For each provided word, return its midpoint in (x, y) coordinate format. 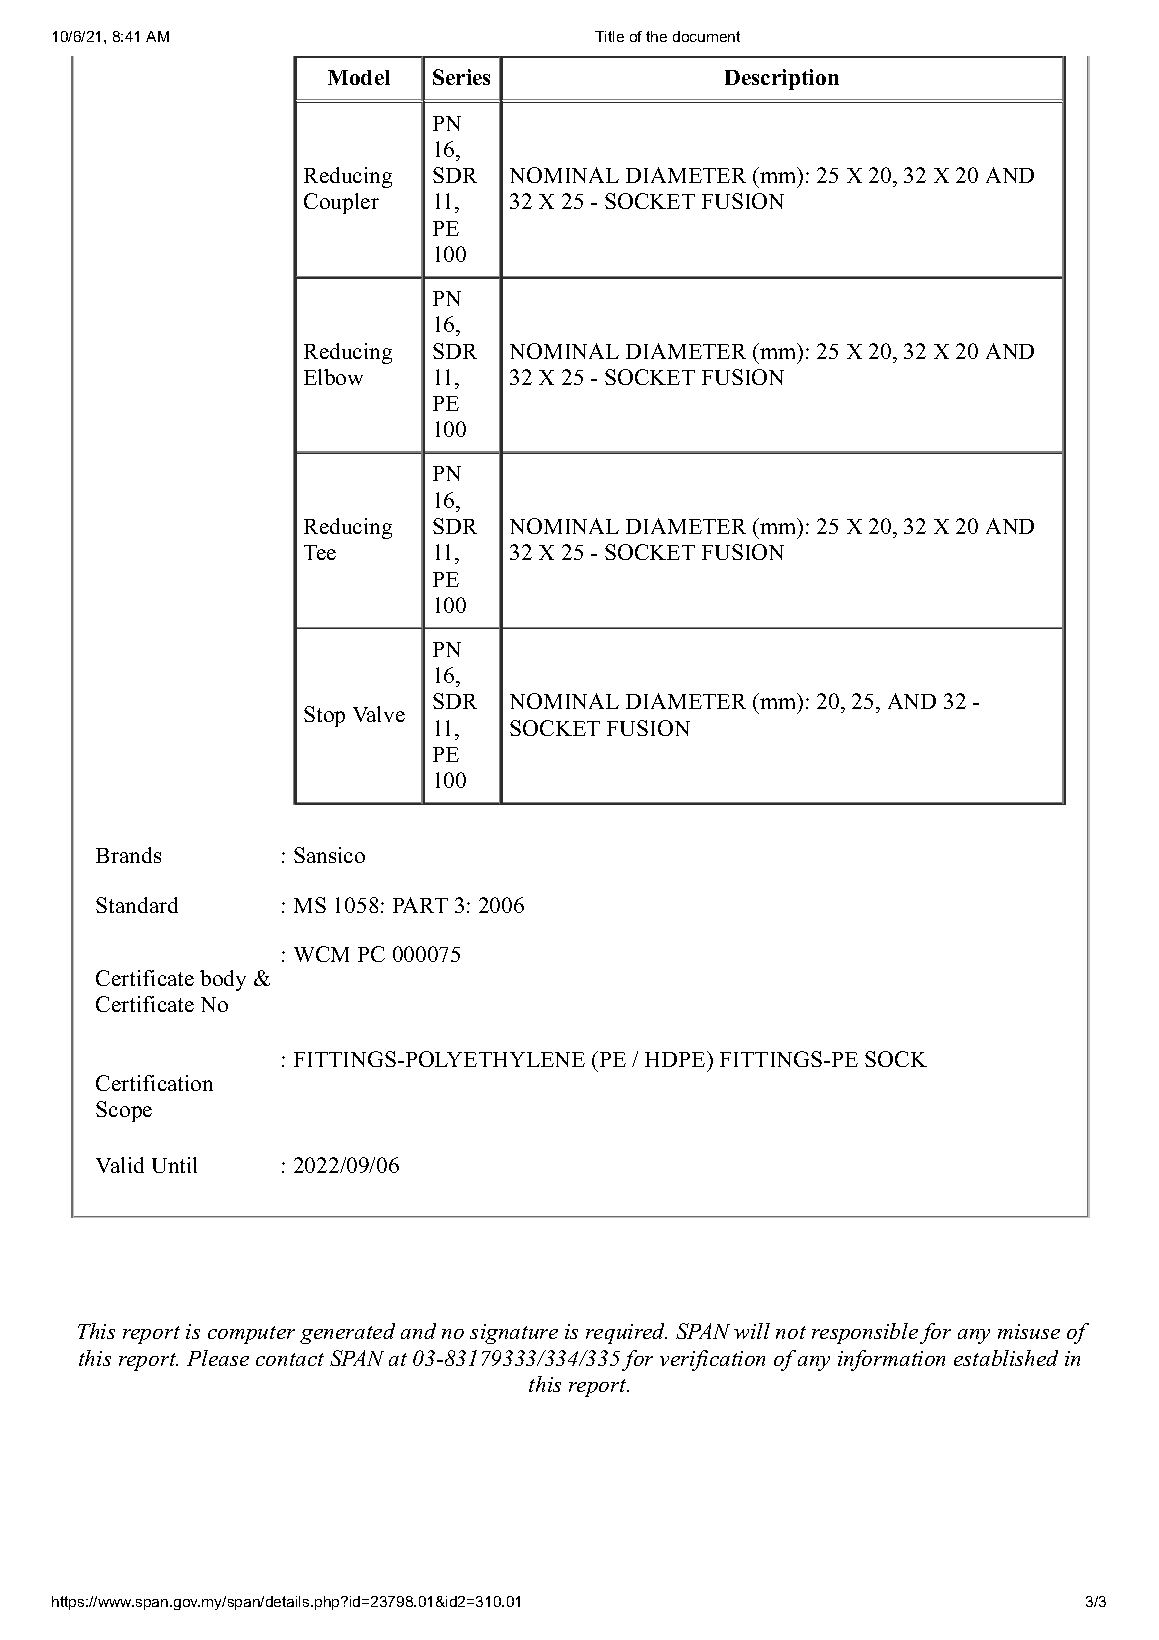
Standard (137, 905)
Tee (320, 552)
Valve (379, 714)
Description (782, 79)
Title (609, 36)
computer (251, 1335)
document (706, 36)
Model (359, 77)
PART (420, 905)
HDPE (676, 1059)
